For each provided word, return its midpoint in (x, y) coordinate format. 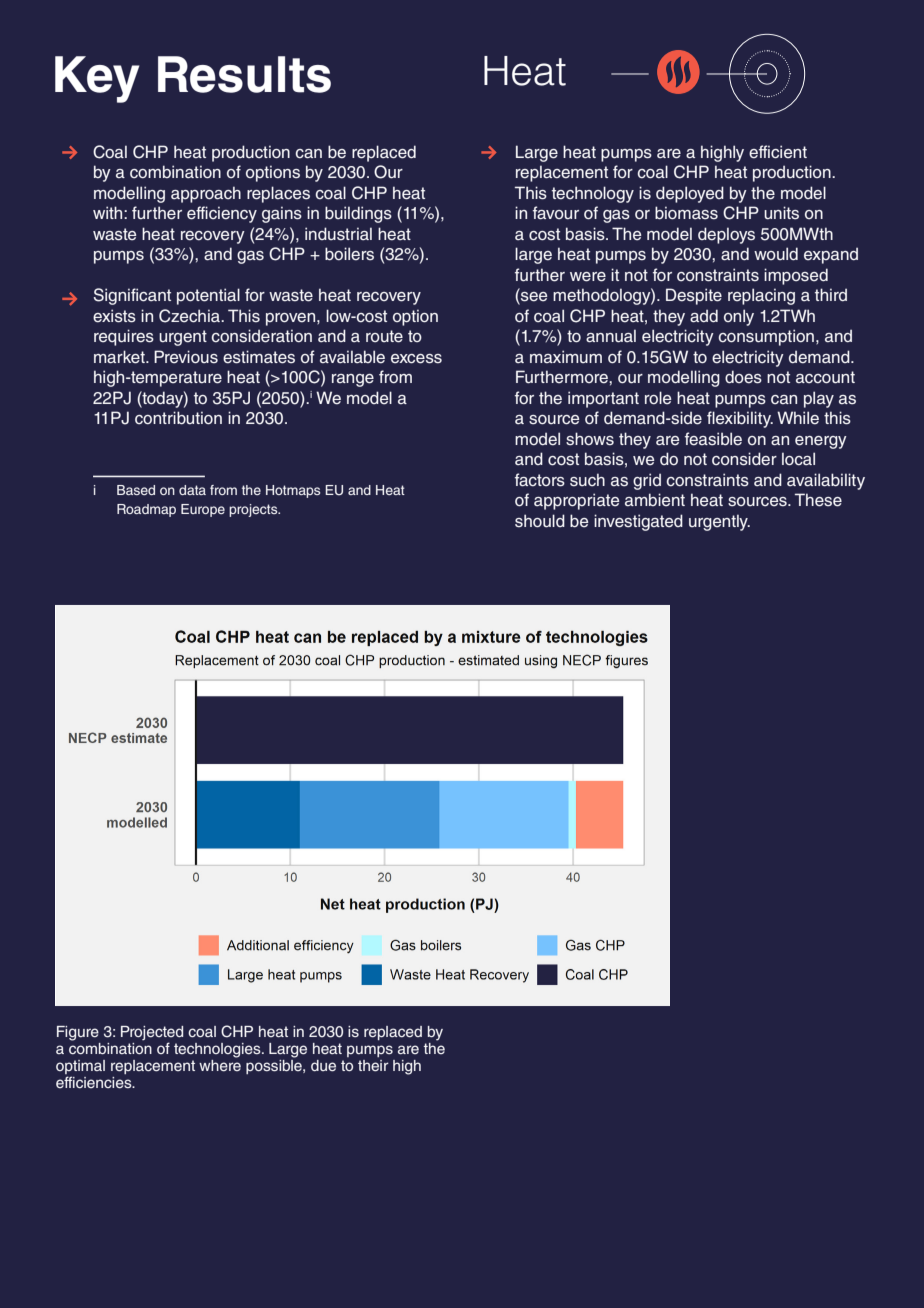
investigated (638, 522)
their (373, 1066)
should (540, 521)
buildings (358, 214)
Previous (186, 357)
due (323, 1066)
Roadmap (146, 510)
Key (97, 79)
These (818, 500)
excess (416, 359)
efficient (778, 152)
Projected (152, 1033)
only (739, 317)
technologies (218, 1050)
